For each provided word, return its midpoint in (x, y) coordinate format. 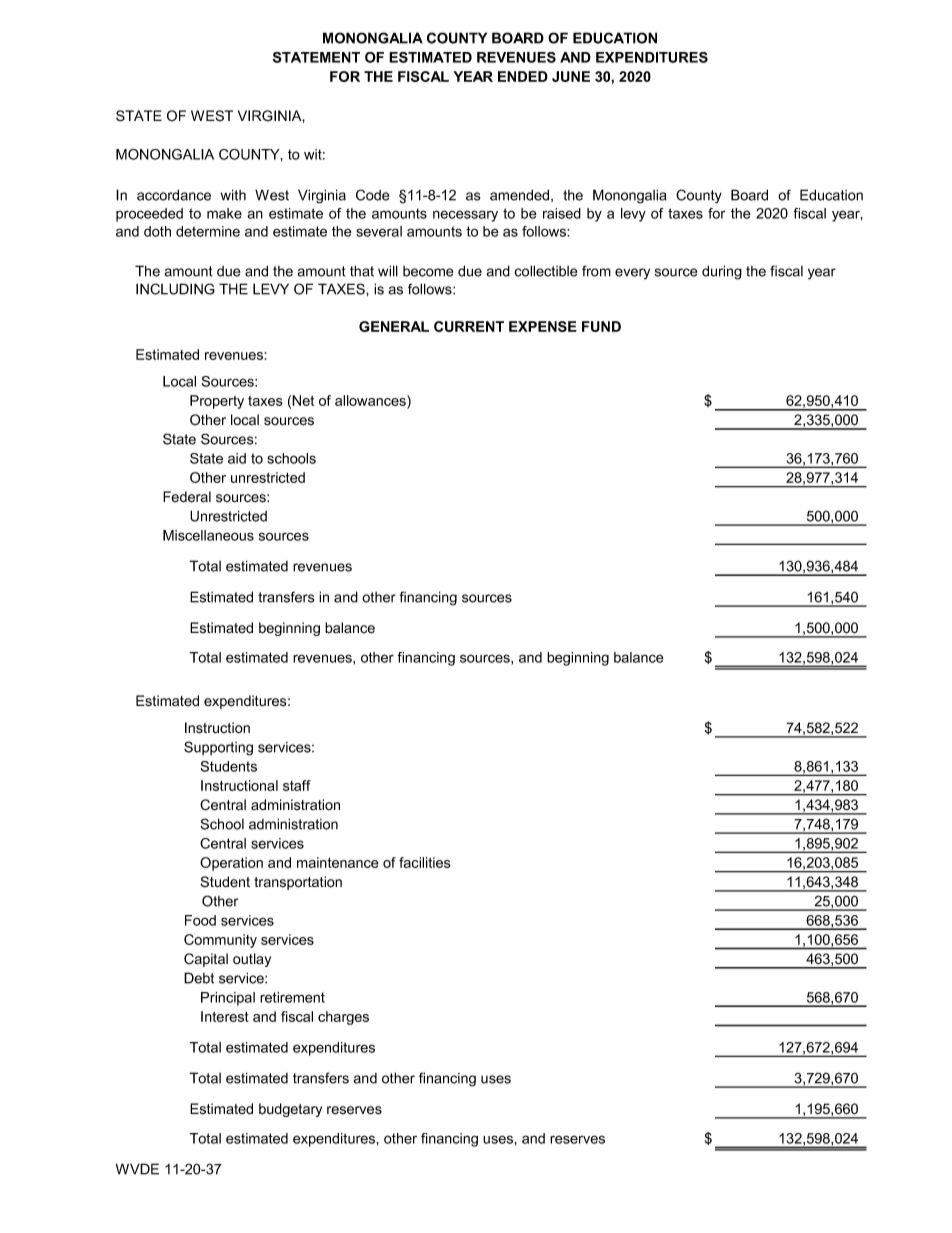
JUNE (571, 76)
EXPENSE (543, 326)
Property (217, 402)
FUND (601, 326)
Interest (225, 1016)
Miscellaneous (208, 535)
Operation (231, 864)
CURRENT (469, 326)
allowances (371, 402)
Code (372, 195)
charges (343, 1018)
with (233, 195)
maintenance (338, 862)
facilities (425, 862)
